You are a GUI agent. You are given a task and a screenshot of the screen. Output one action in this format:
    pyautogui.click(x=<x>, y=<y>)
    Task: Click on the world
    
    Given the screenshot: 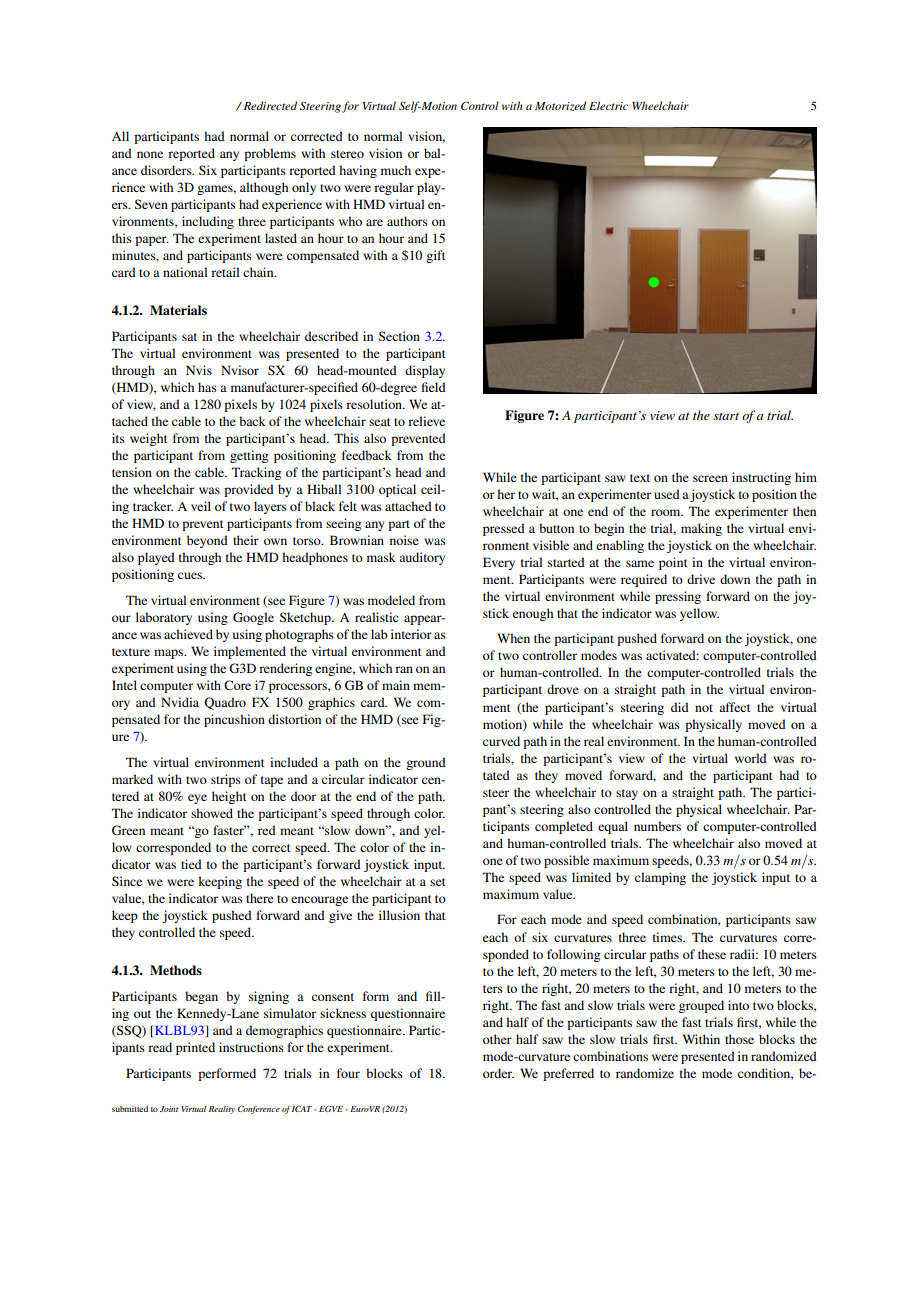 What is the action you would take?
    pyautogui.click(x=751, y=758)
